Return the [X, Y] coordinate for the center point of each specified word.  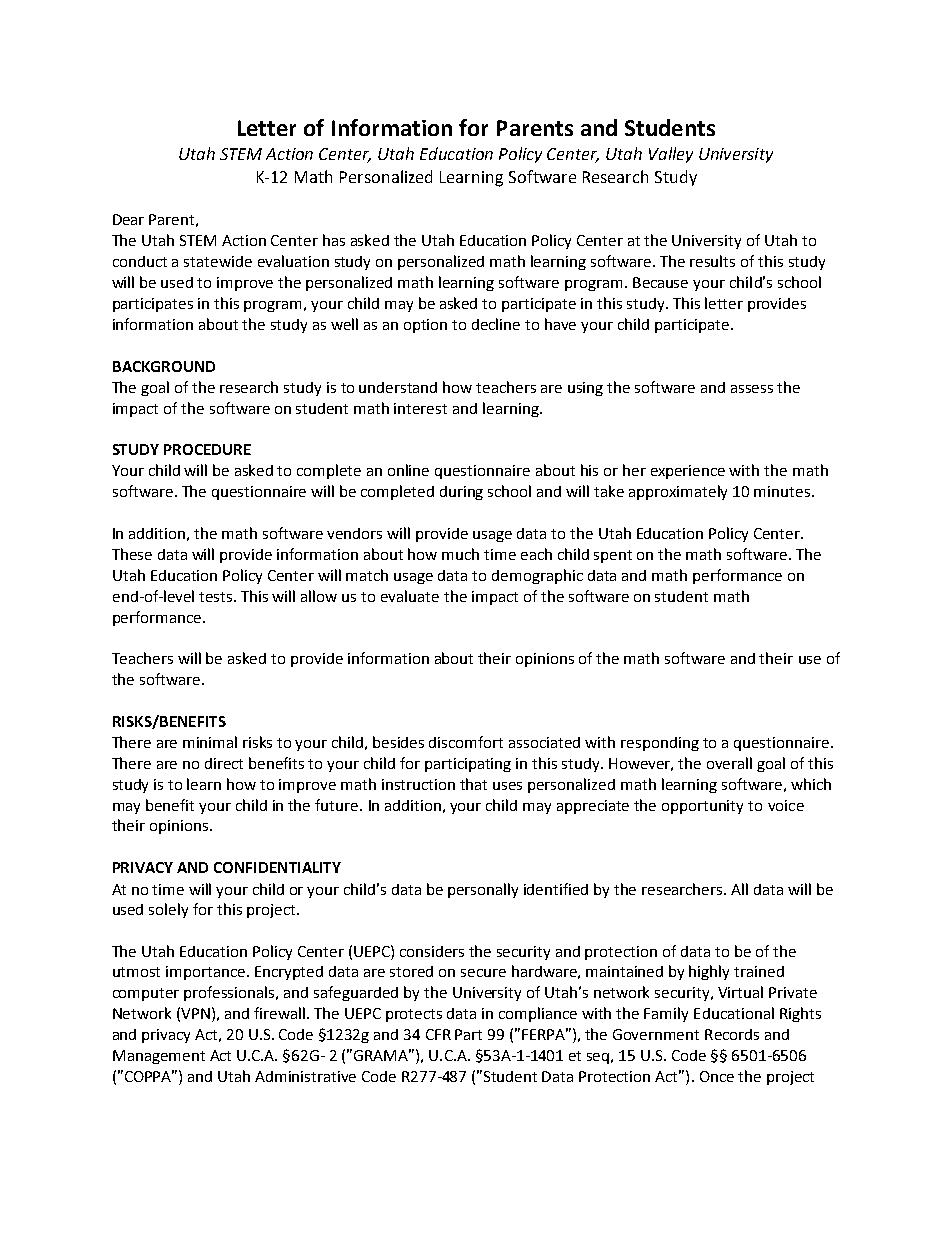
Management [159, 1057]
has [334, 240]
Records [732, 1034]
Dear [128, 219]
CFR [438, 1034]
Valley [671, 155]
